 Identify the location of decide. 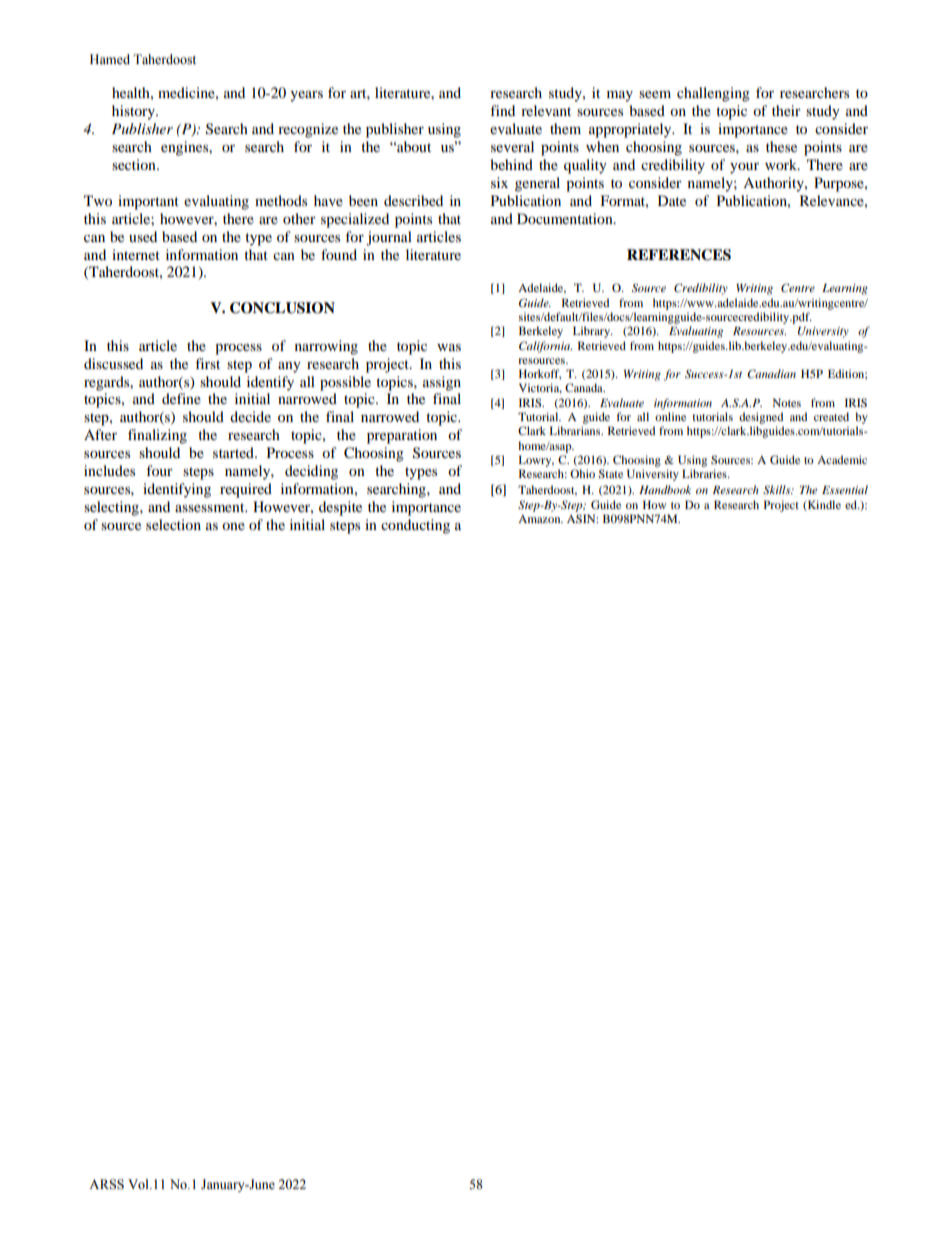
(250, 416).
